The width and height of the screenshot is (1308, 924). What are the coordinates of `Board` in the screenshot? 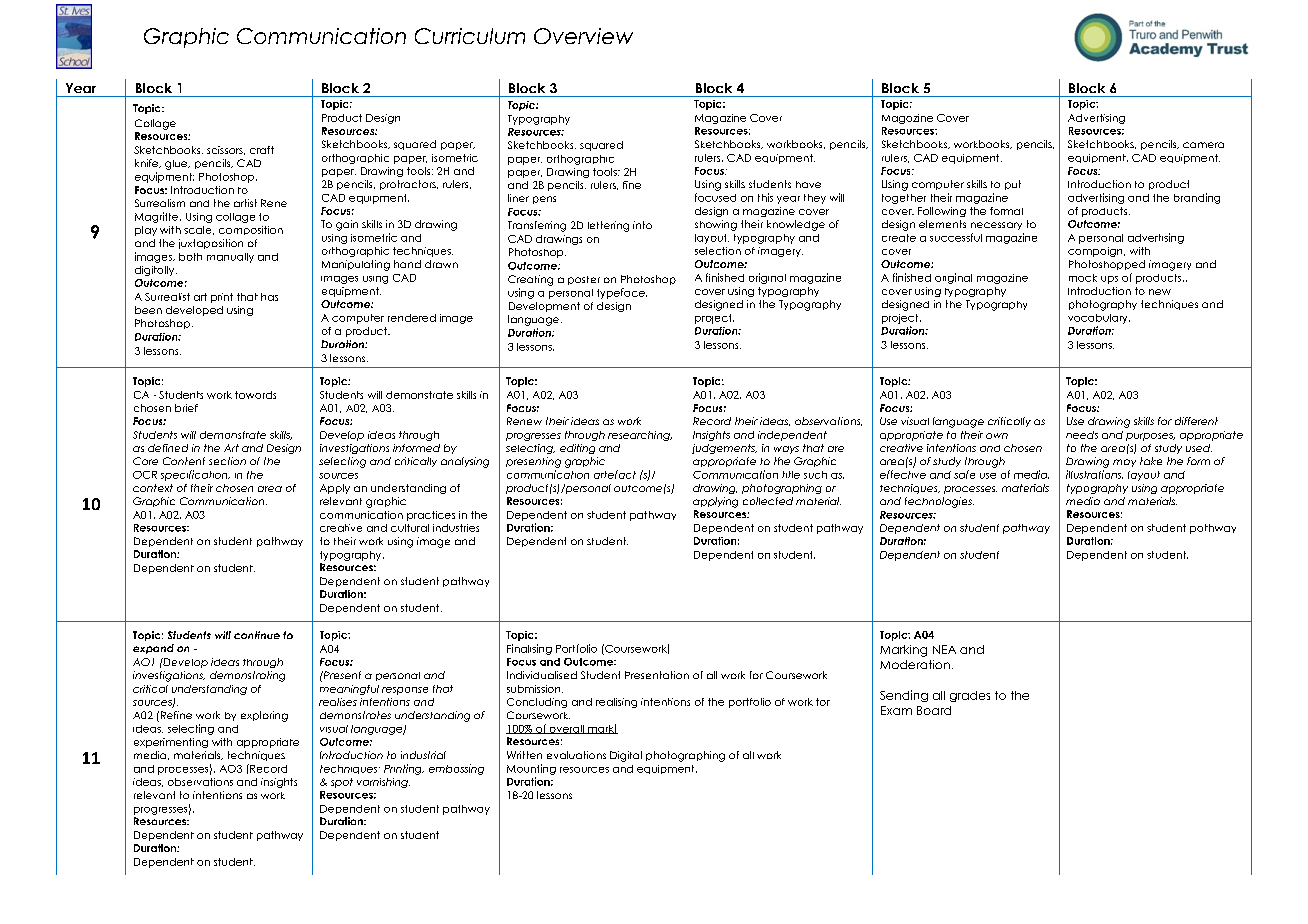 It's located at (934, 710).
